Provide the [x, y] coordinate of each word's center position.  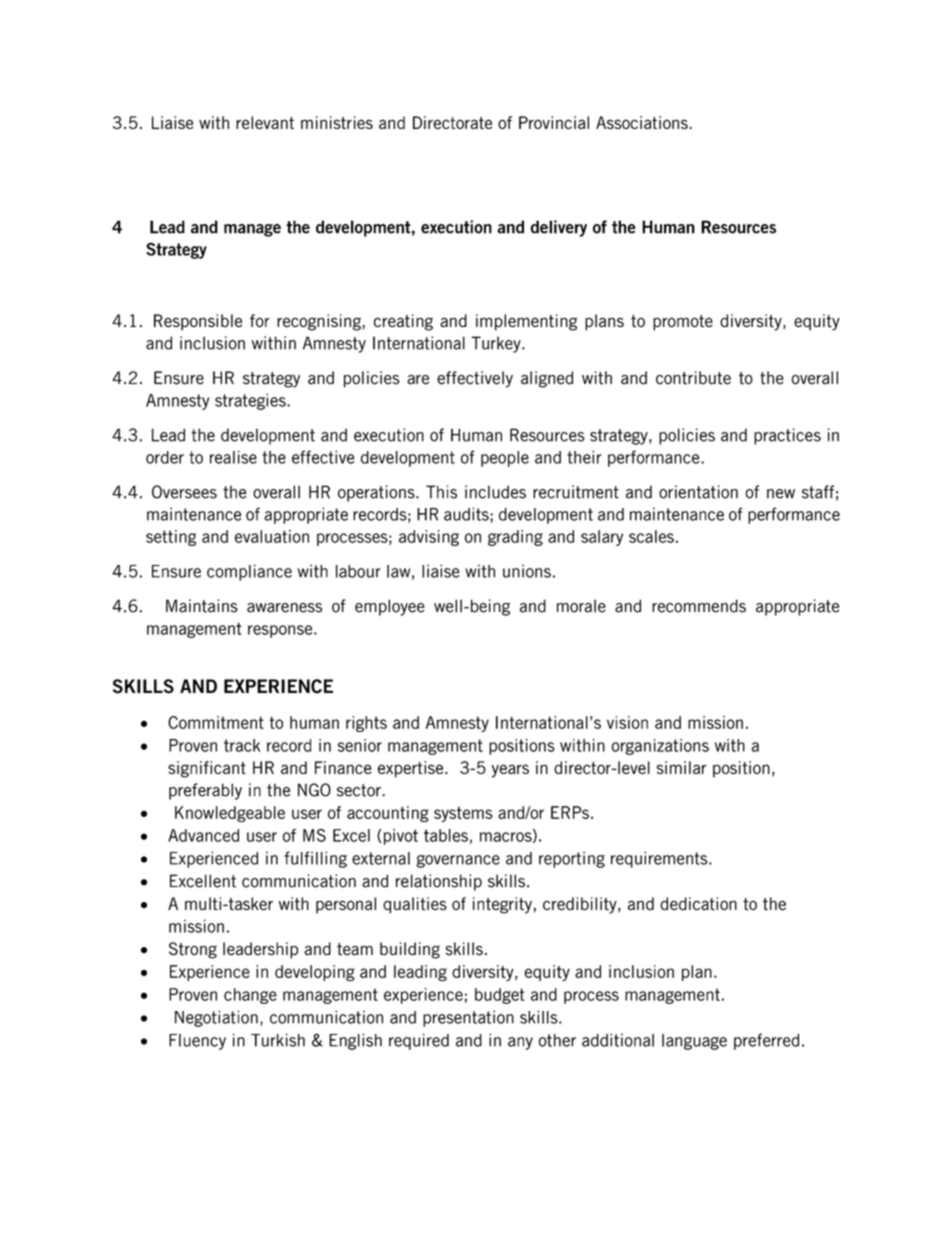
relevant [265, 122]
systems [463, 814]
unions [527, 571]
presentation [468, 1018]
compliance [249, 572]
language [694, 1042]
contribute [693, 378]
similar [682, 767]
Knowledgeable [230, 814]
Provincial [554, 122]
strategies [251, 401]
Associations [643, 122]
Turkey [497, 344]
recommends [699, 606]
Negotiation [216, 1018]
